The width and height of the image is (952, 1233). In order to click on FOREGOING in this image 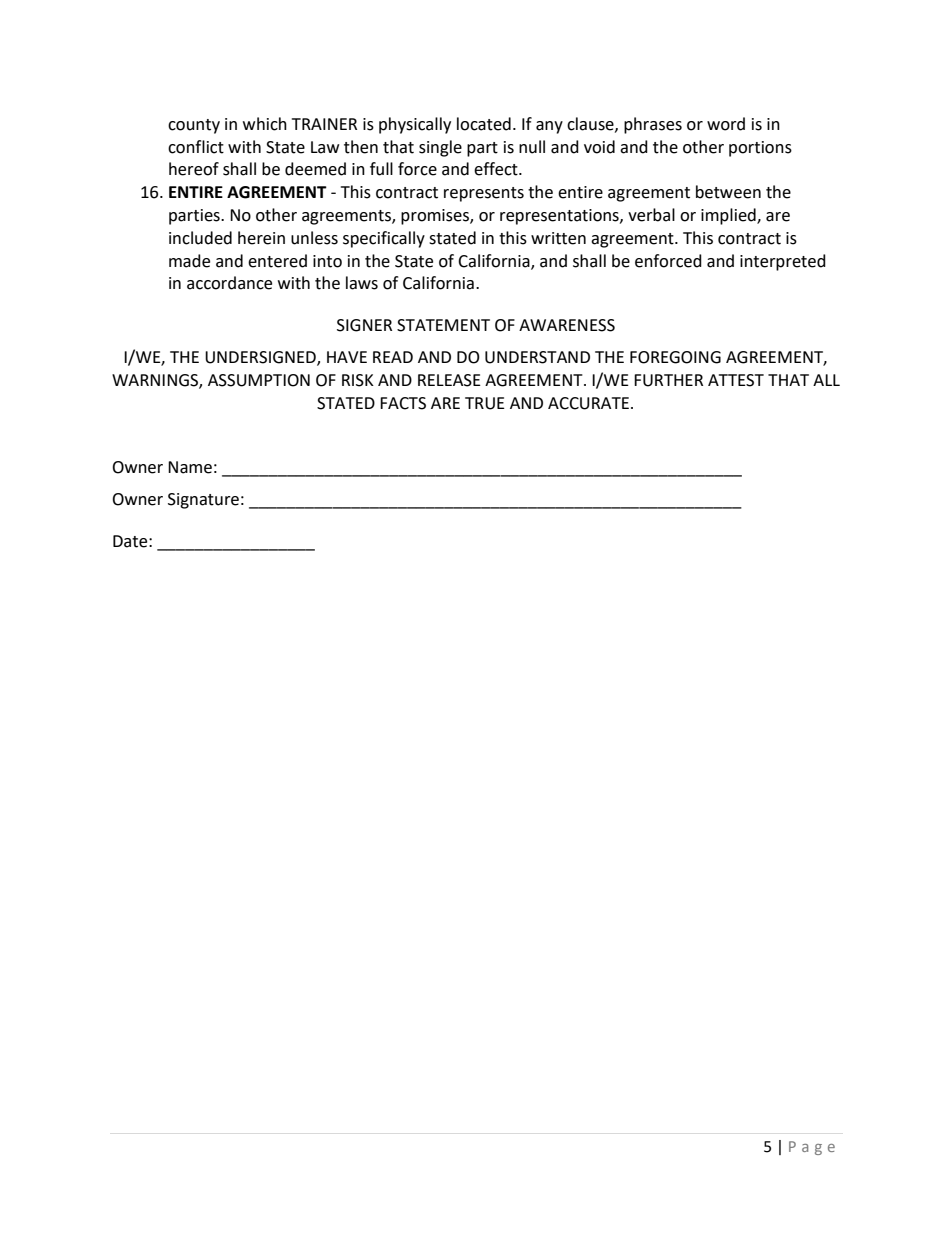, I will do `click(675, 357)`.
